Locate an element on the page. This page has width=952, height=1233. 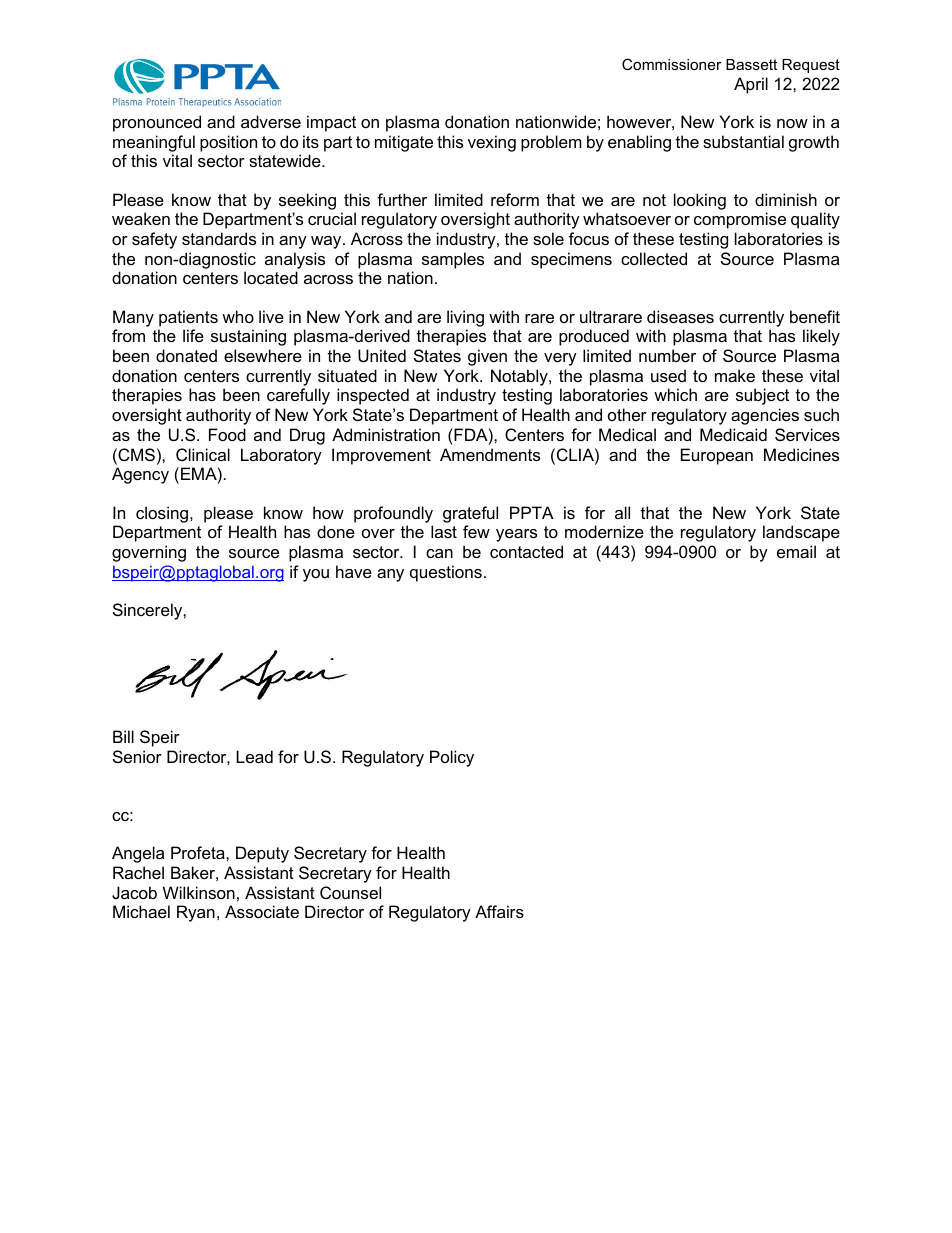
Wilkinson is located at coordinates (199, 892).
